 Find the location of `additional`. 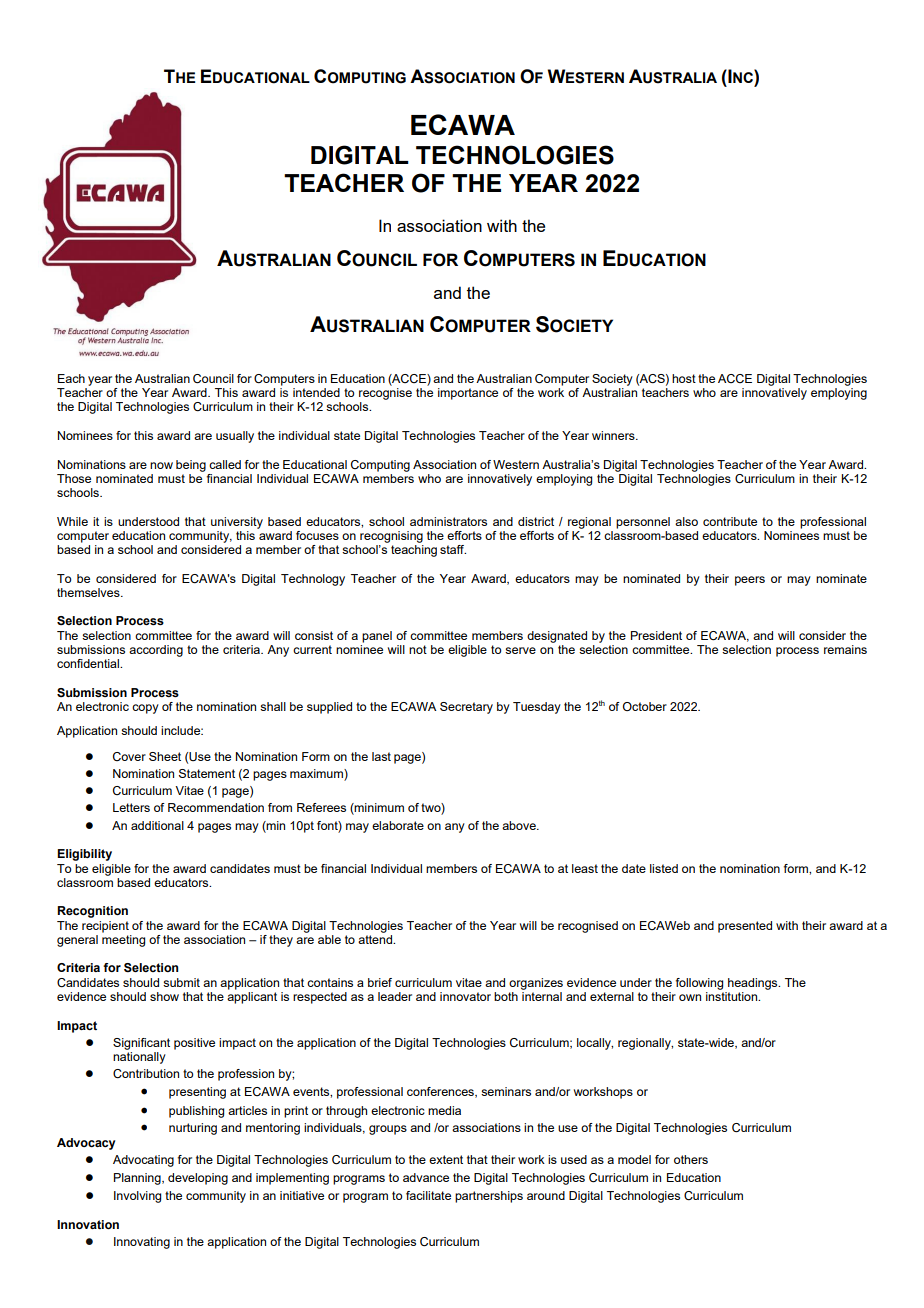

additional is located at coordinates (157, 825).
